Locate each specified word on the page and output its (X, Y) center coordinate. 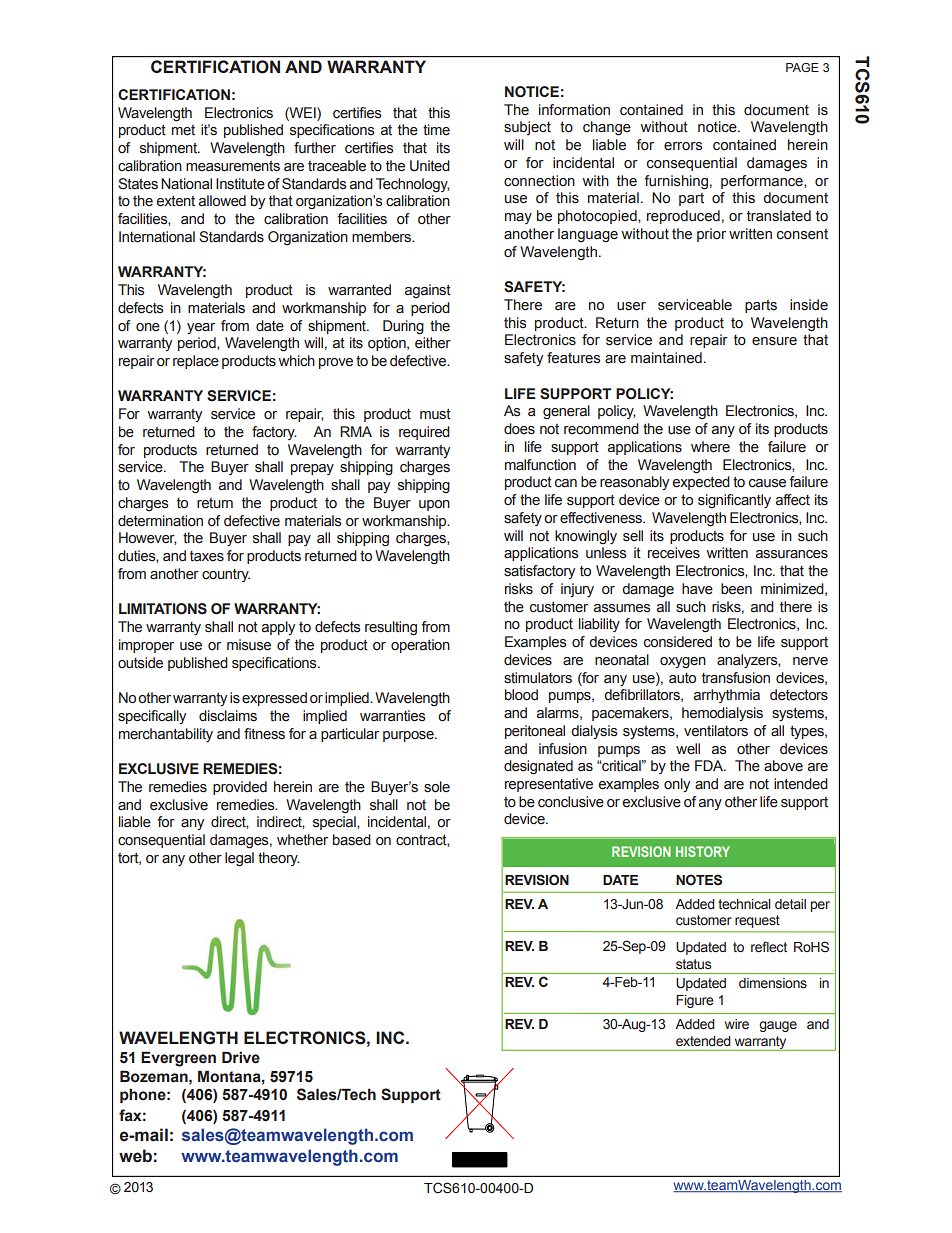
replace (196, 362)
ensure (774, 341)
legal (239, 859)
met (183, 130)
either (433, 343)
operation (420, 646)
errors (683, 146)
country (226, 575)
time (436, 130)
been (736, 589)
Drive (241, 1057)
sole (437, 787)
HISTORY (703, 851)
